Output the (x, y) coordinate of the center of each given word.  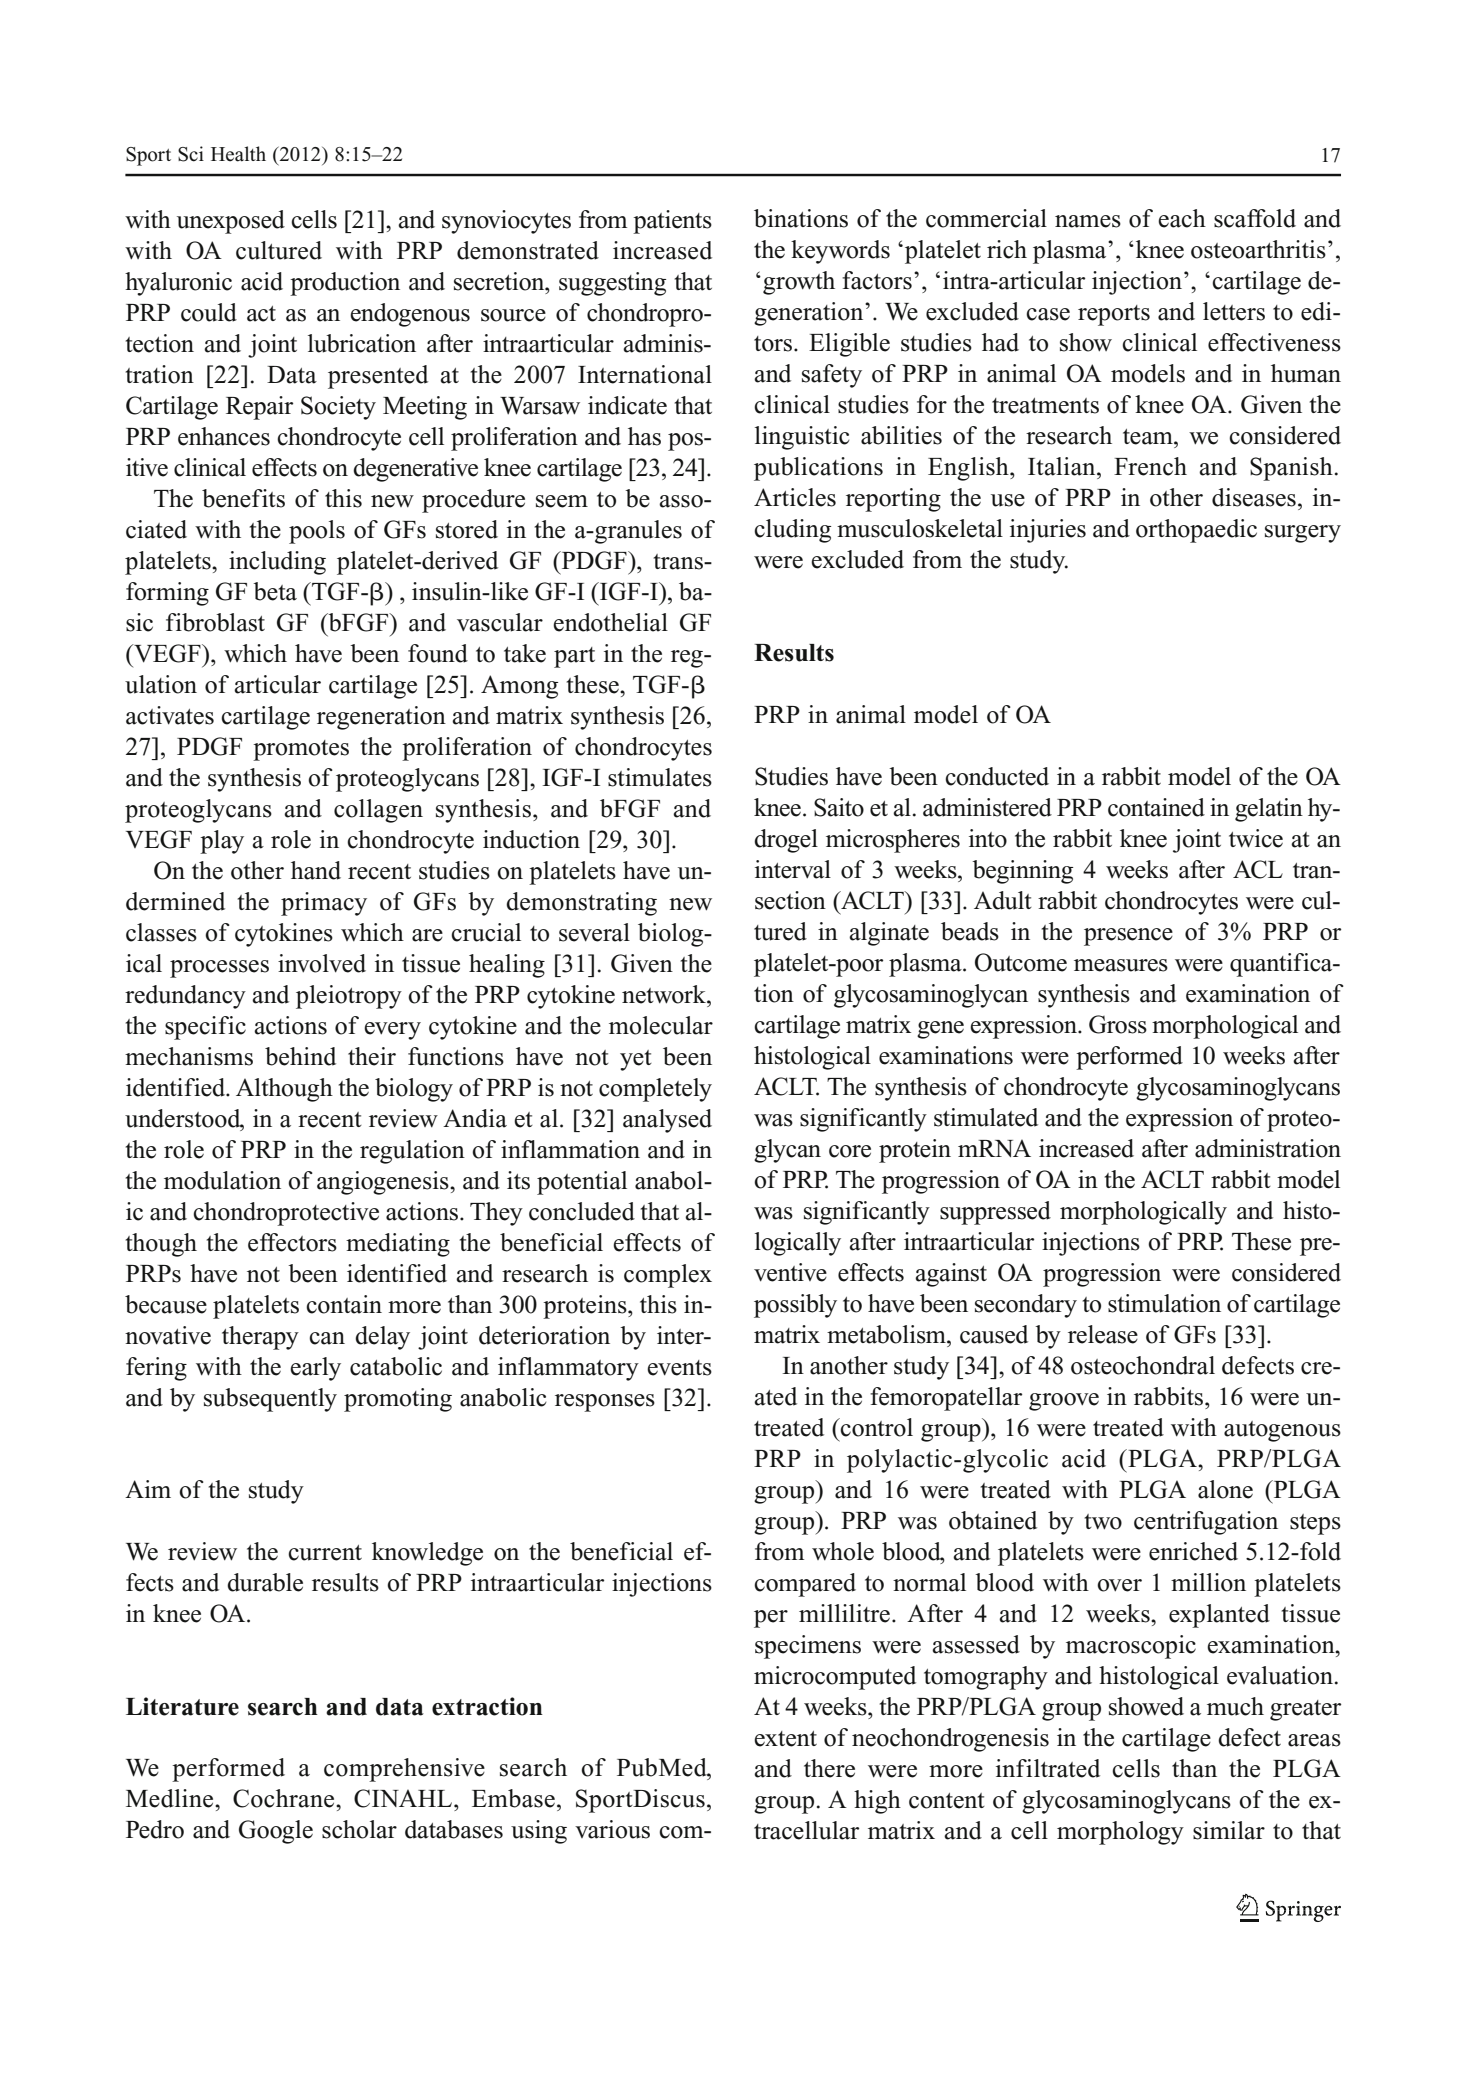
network (665, 994)
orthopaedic (1196, 531)
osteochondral (1143, 1365)
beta (275, 591)
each (1182, 218)
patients (672, 222)
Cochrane (285, 1798)
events (679, 1368)
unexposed (231, 222)
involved (322, 963)
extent (785, 1739)
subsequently (270, 1400)
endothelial (610, 622)
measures (1121, 965)
